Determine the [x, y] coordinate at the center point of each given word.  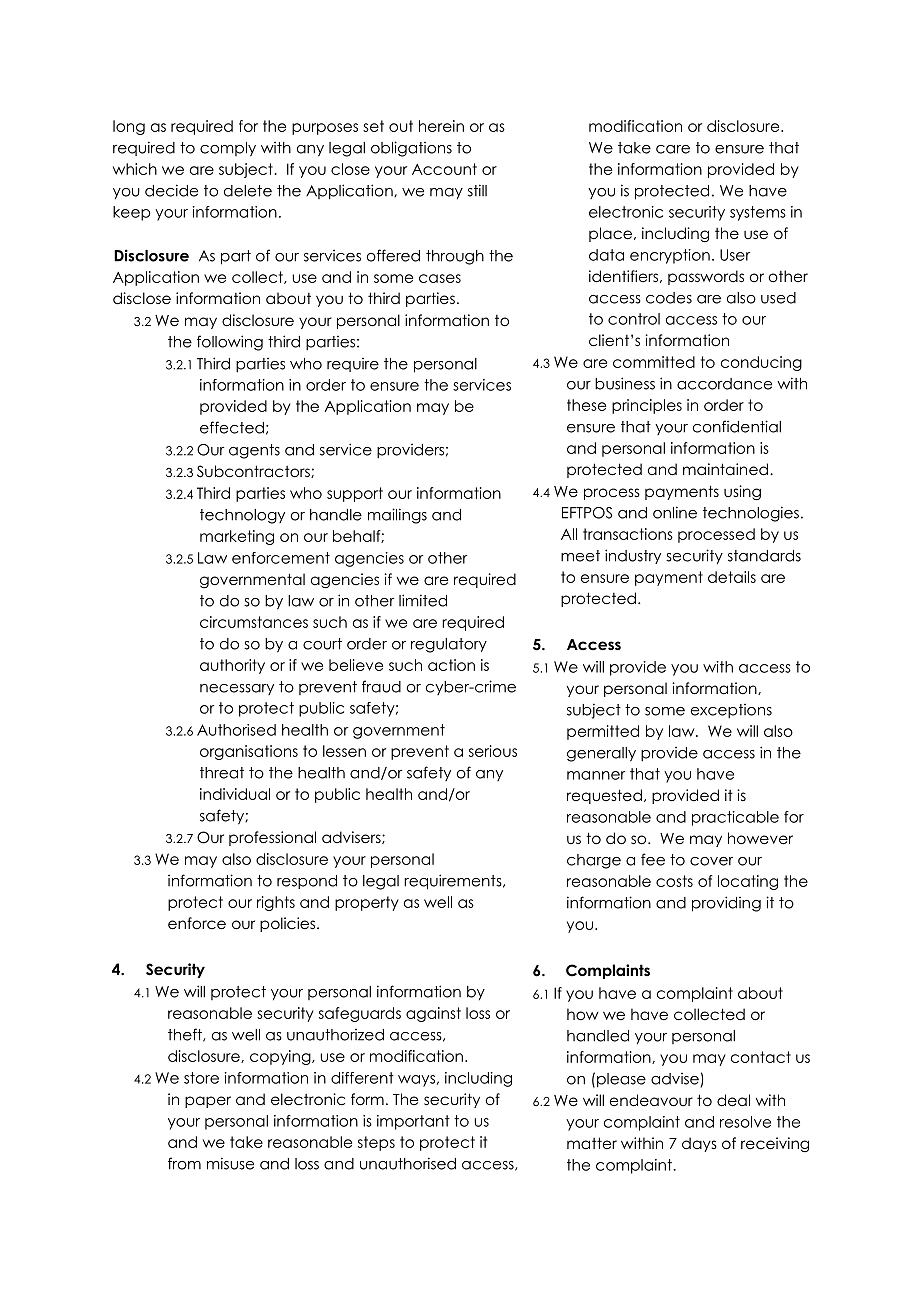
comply [228, 149]
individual [235, 794]
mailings [397, 516]
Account [444, 169]
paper [208, 1102]
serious [493, 751]
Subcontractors [254, 471]
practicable [735, 818]
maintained [725, 469]
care [673, 149]
